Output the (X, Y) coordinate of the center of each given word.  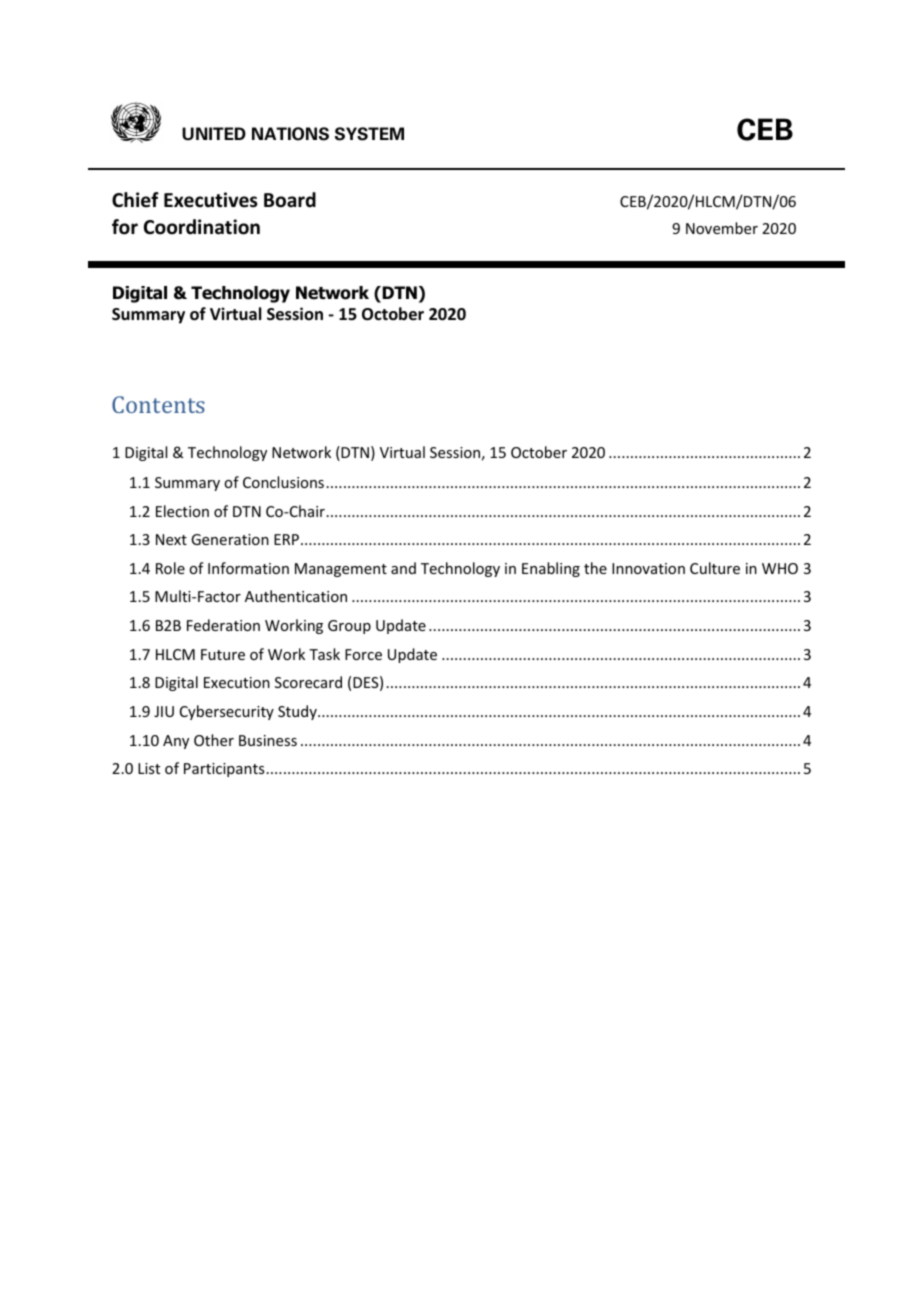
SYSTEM (369, 134)
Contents (158, 404)
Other (214, 740)
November (722, 228)
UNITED (214, 134)
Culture (715, 568)
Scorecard (308, 682)
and (403, 568)
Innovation (648, 568)
